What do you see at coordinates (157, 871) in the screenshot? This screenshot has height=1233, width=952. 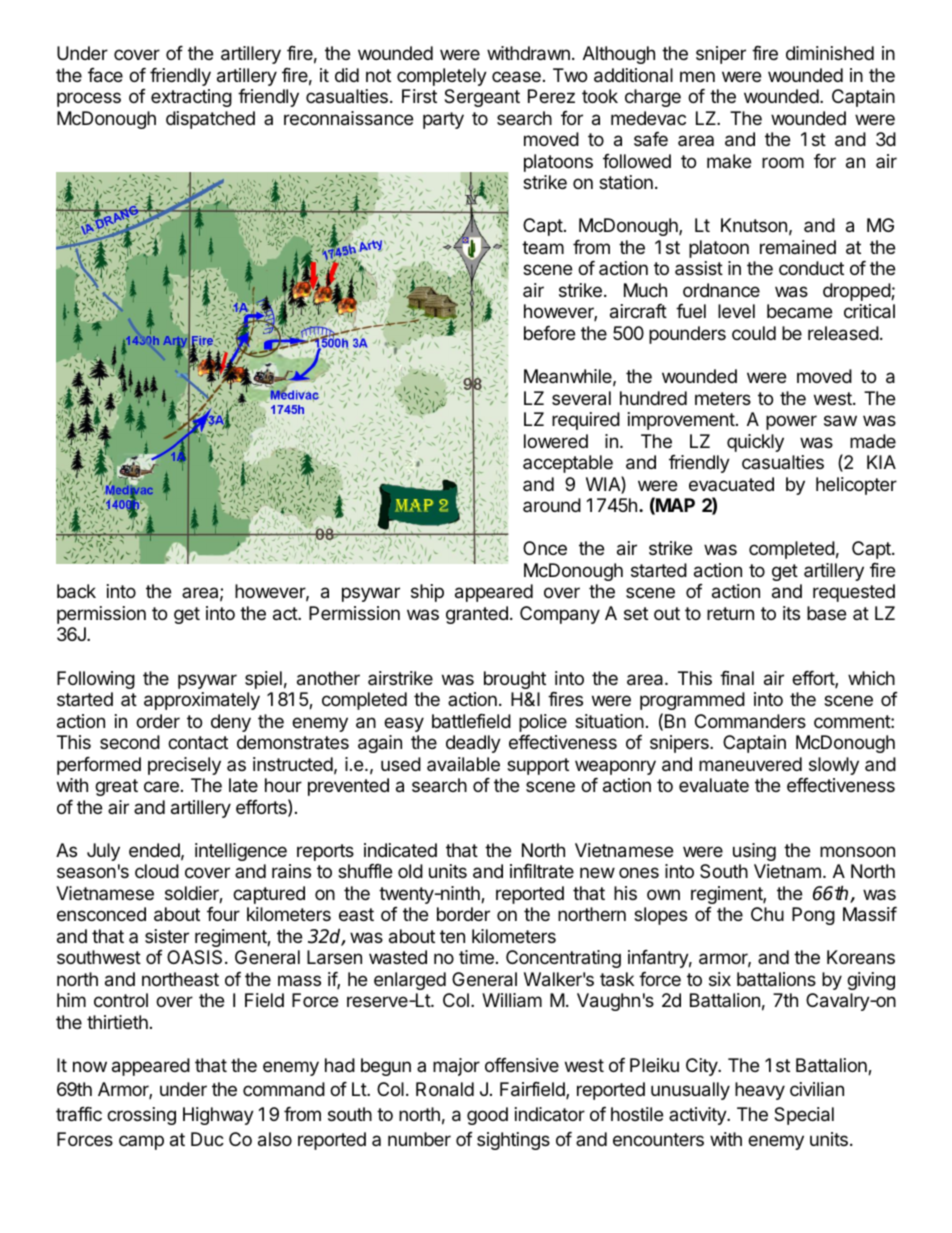 I see `cloud` at bounding box center [157, 871].
